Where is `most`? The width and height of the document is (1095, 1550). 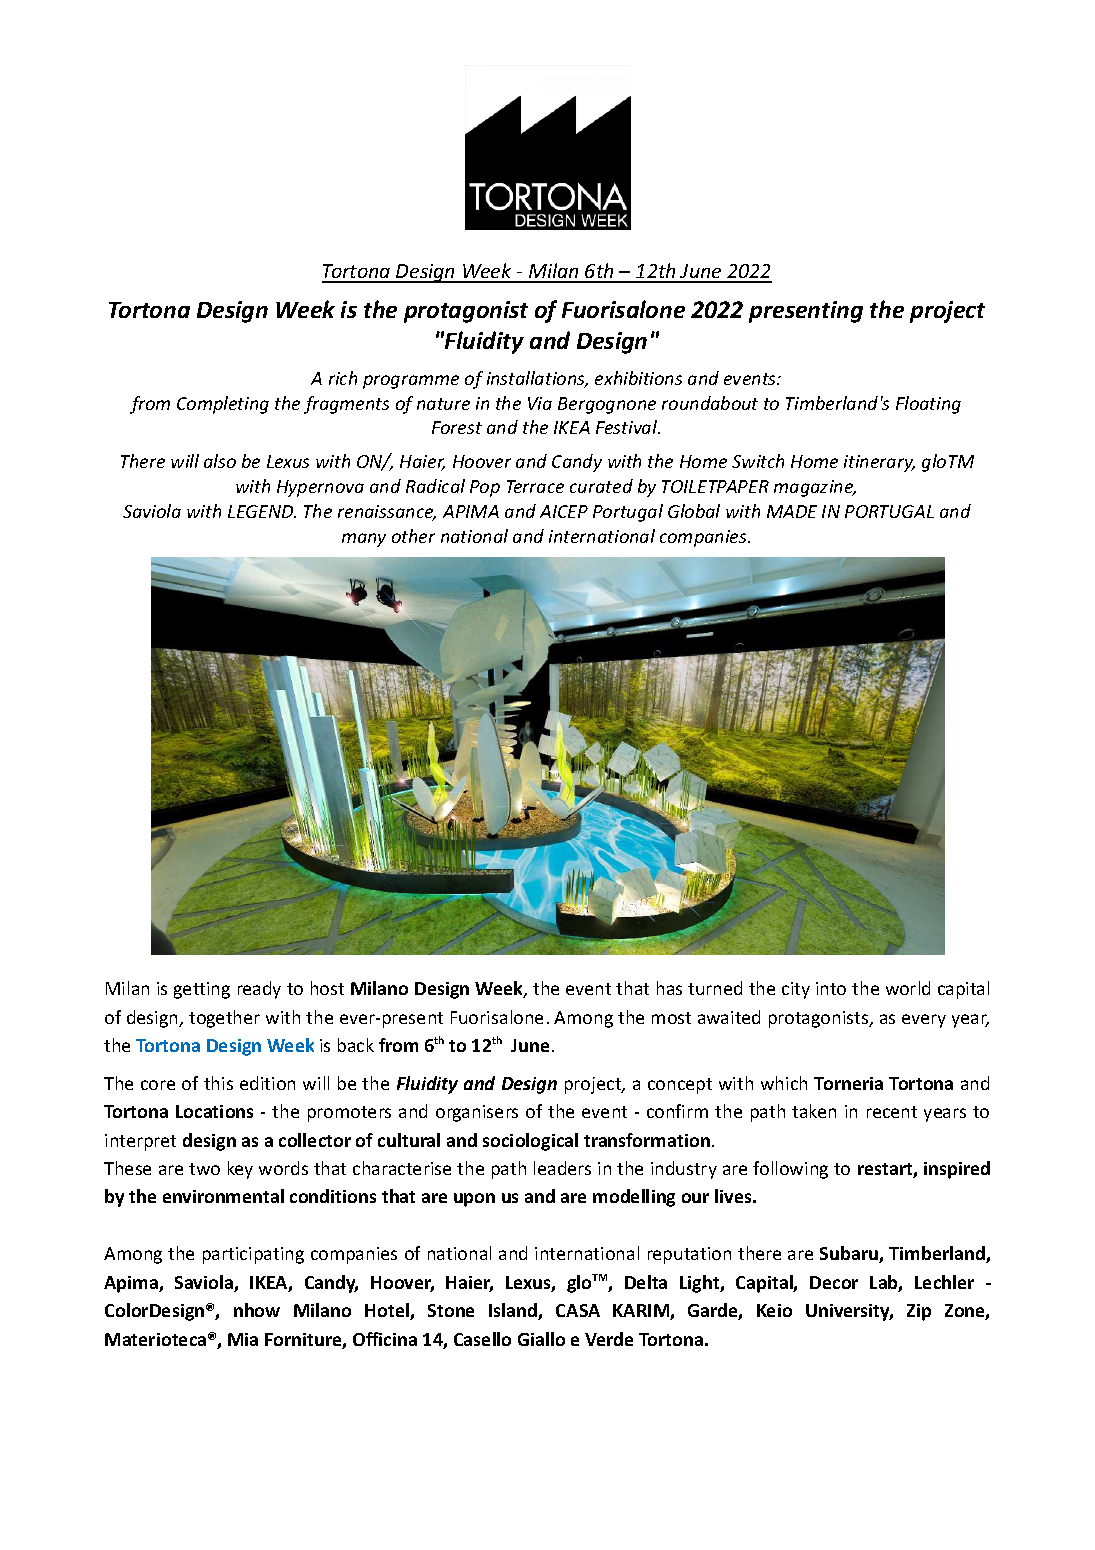
most is located at coordinates (671, 1018).
